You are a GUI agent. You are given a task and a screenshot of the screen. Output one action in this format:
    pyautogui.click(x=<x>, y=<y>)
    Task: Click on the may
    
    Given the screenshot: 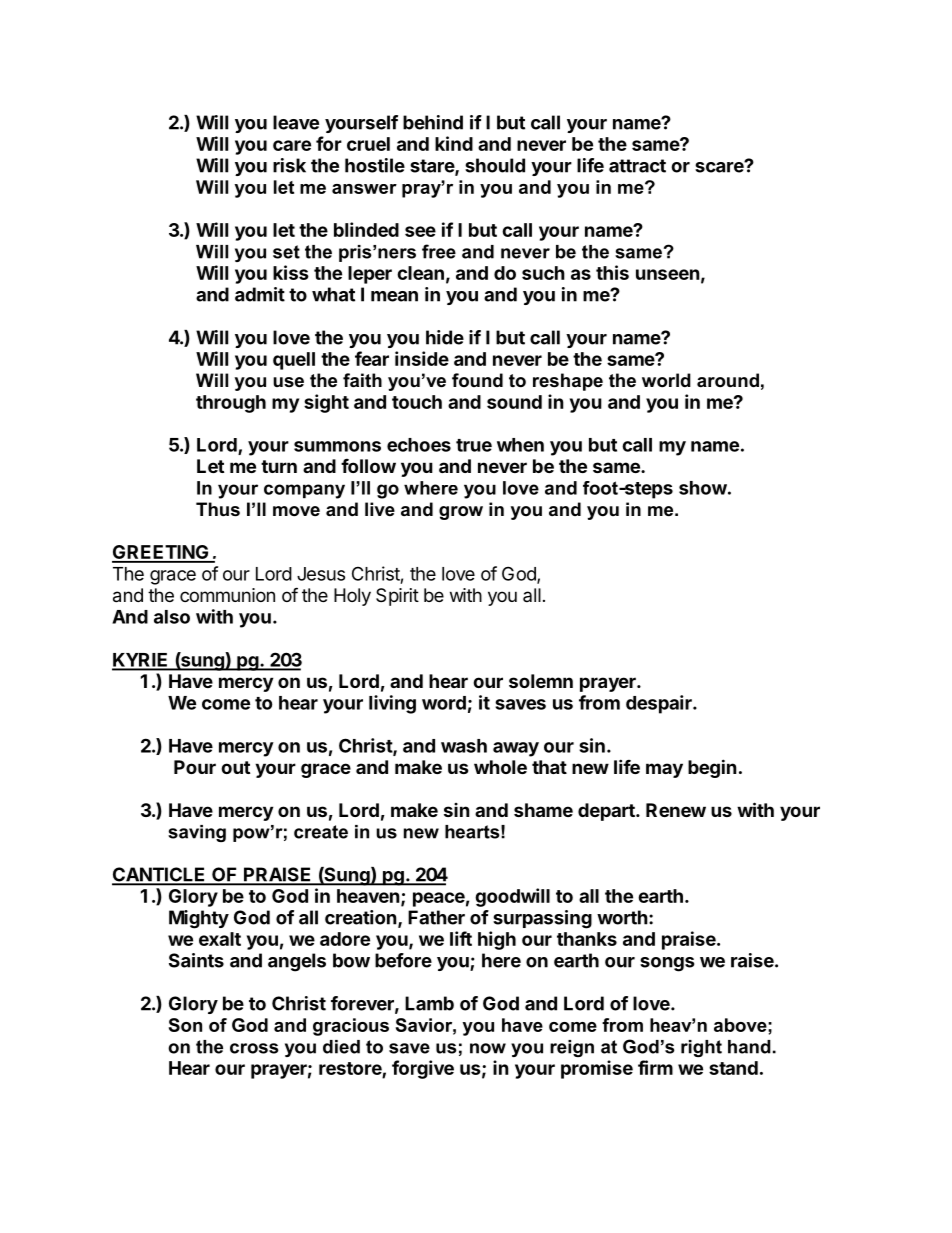 What is the action you would take?
    pyautogui.click(x=664, y=770)
